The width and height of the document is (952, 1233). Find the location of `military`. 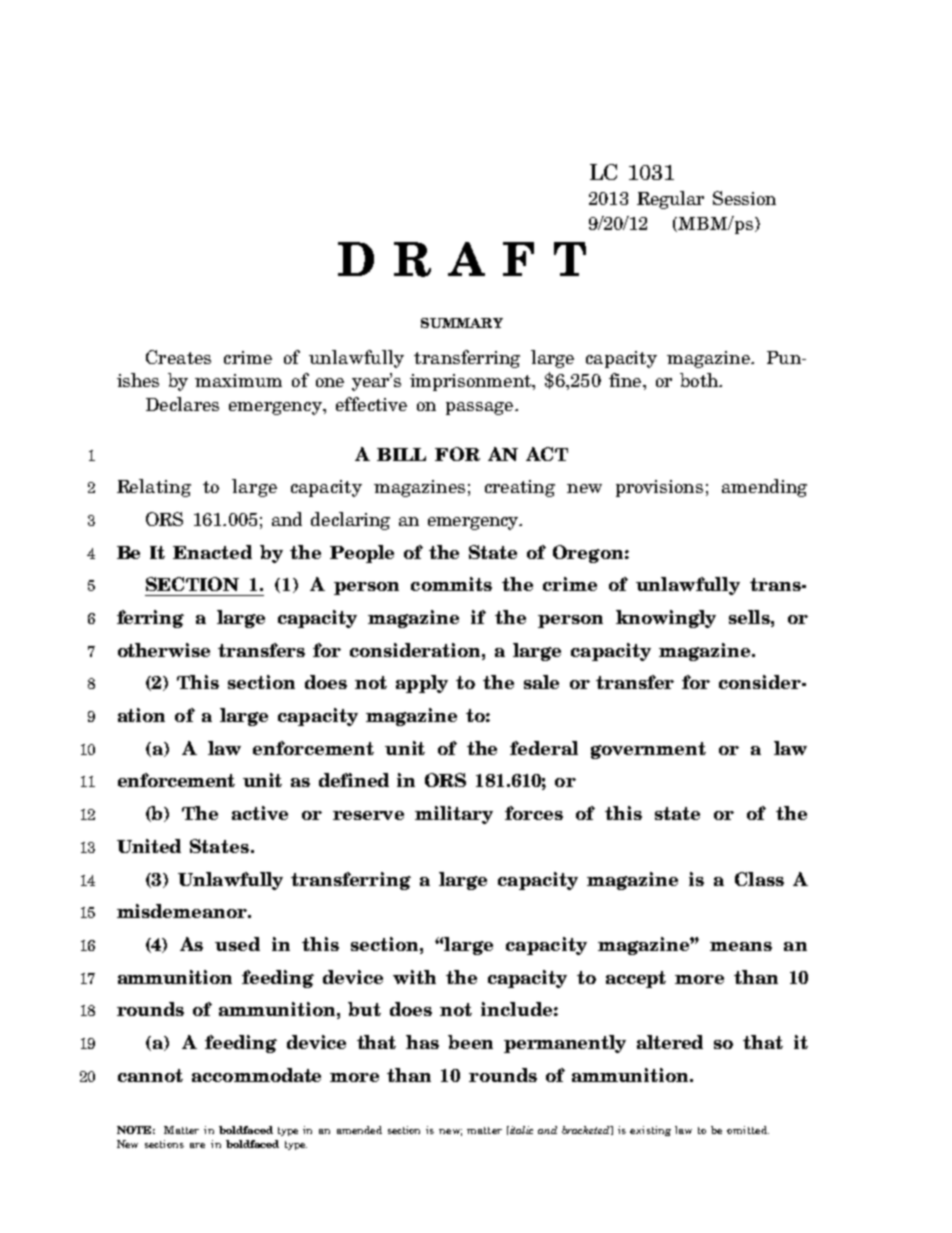

military is located at coordinates (454, 815).
